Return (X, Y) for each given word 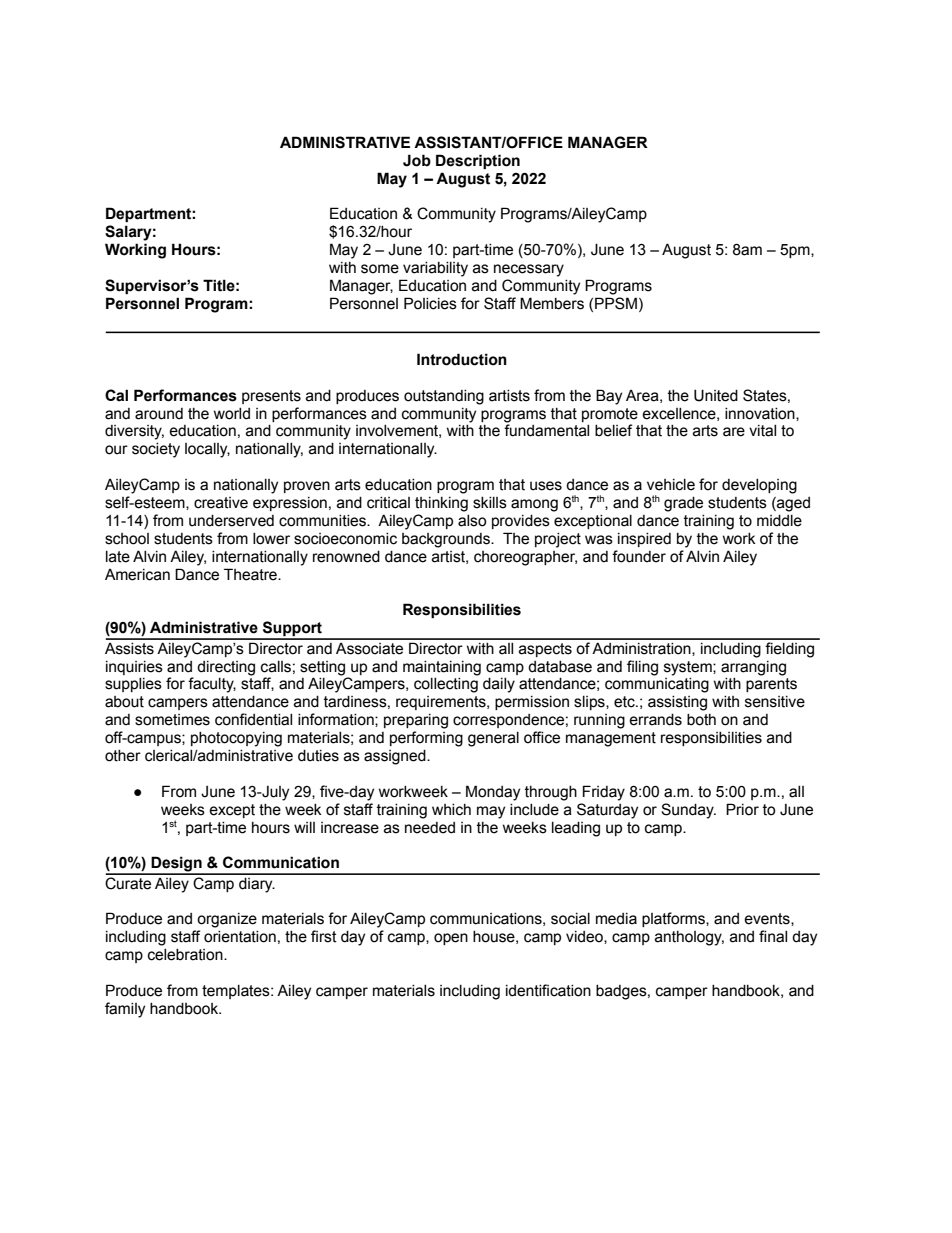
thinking (441, 504)
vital (762, 431)
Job (417, 160)
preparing (416, 721)
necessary (529, 270)
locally (207, 450)
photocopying (236, 739)
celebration (186, 955)
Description (478, 161)
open (451, 939)
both (701, 720)
